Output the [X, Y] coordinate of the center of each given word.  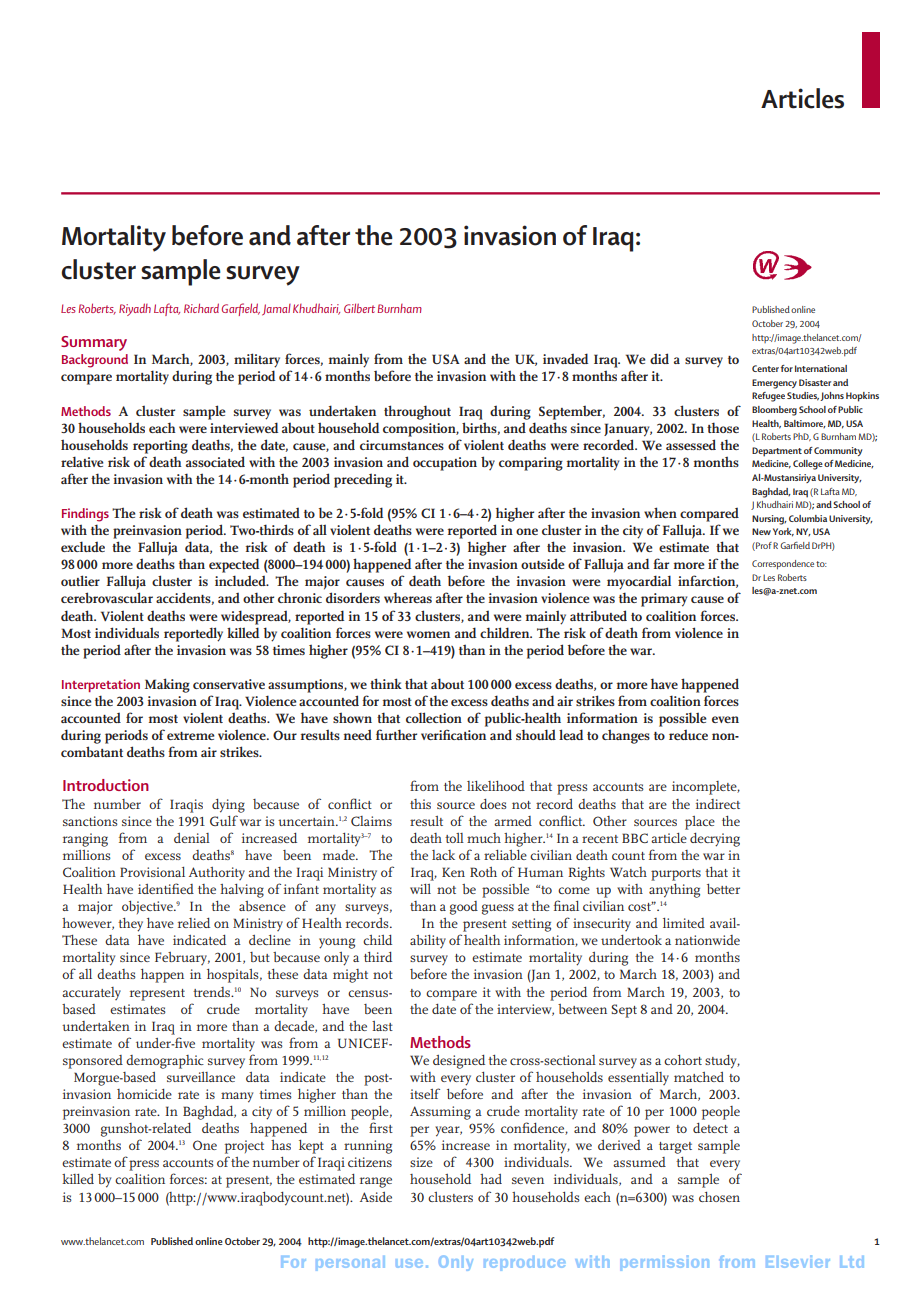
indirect [718, 804]
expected [234, 565]
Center [765, 368]
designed [459, 1062]
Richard [201, 308]
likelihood [496, 786]
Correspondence [783, 565]
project [244, 1147]
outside [543, 563]
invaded [565, 358]
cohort [683, 1060]
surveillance [201, 1077]
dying [228, 806]
